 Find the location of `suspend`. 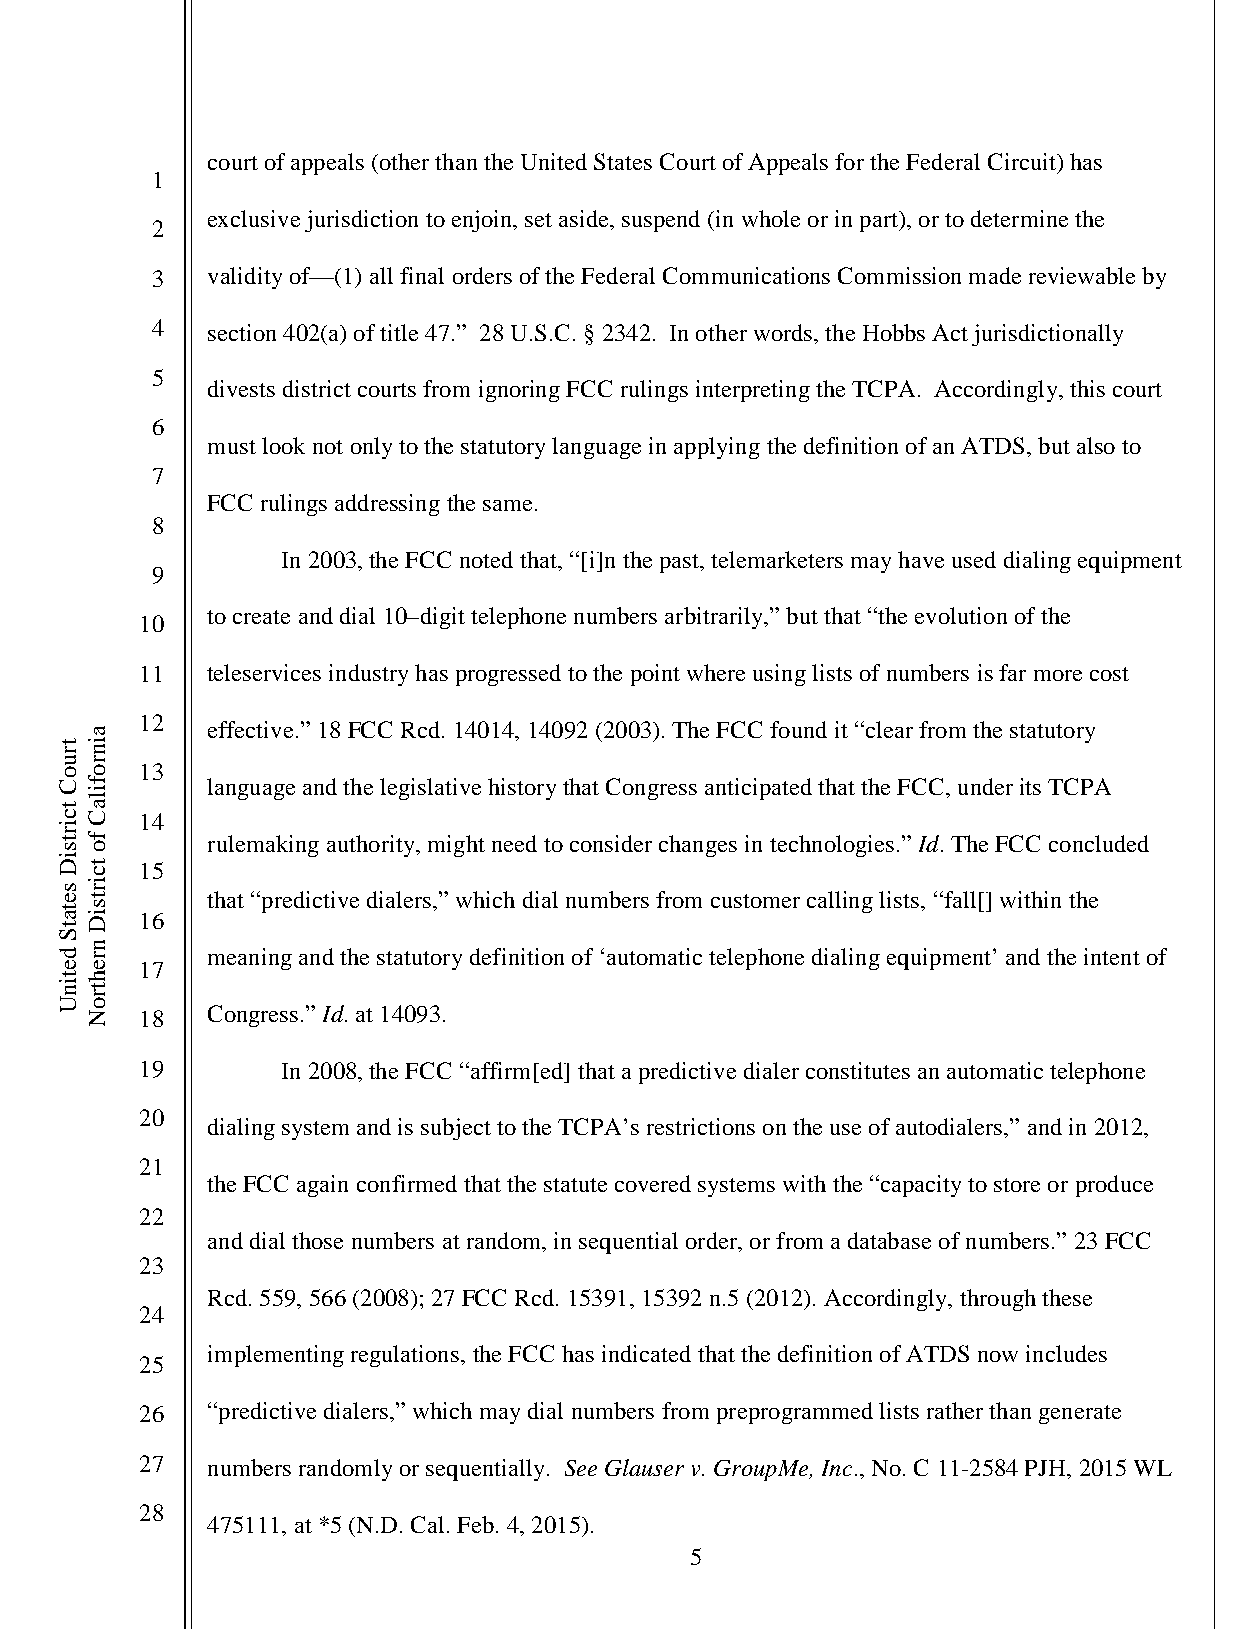

suspend is located at coordinates (661, 221).
